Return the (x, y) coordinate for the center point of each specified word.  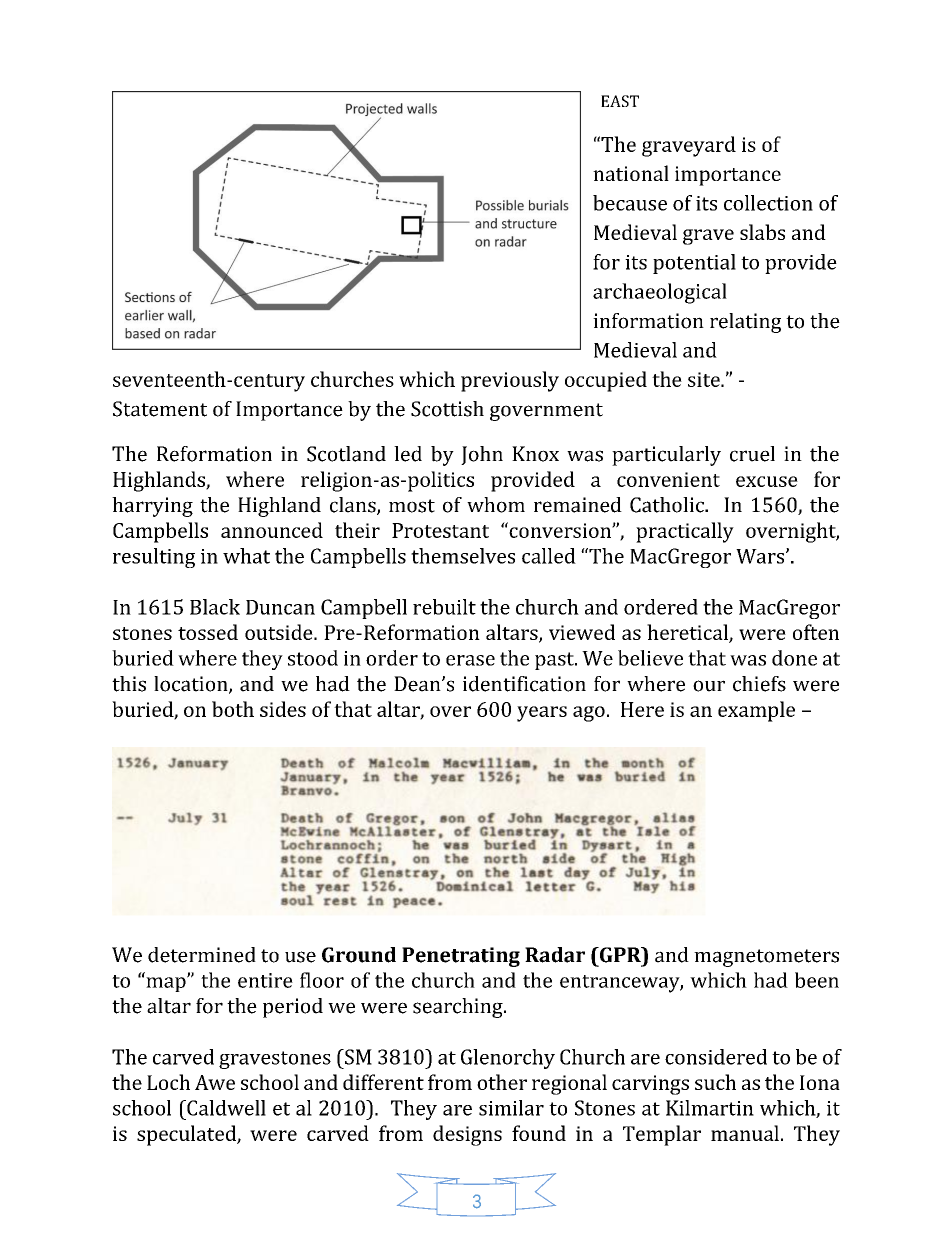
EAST (620, 101)
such (715, 1082)
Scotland (346, 454)
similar (511, 1108)
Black (215, 607)
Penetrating (461, 957)
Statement (160, 409)
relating (745, 323)
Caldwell (225, 1108)
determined (202, 955)
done (794, 658)
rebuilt (444, 607)
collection (768, 203)
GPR (620, 955)
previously (510, 381)
